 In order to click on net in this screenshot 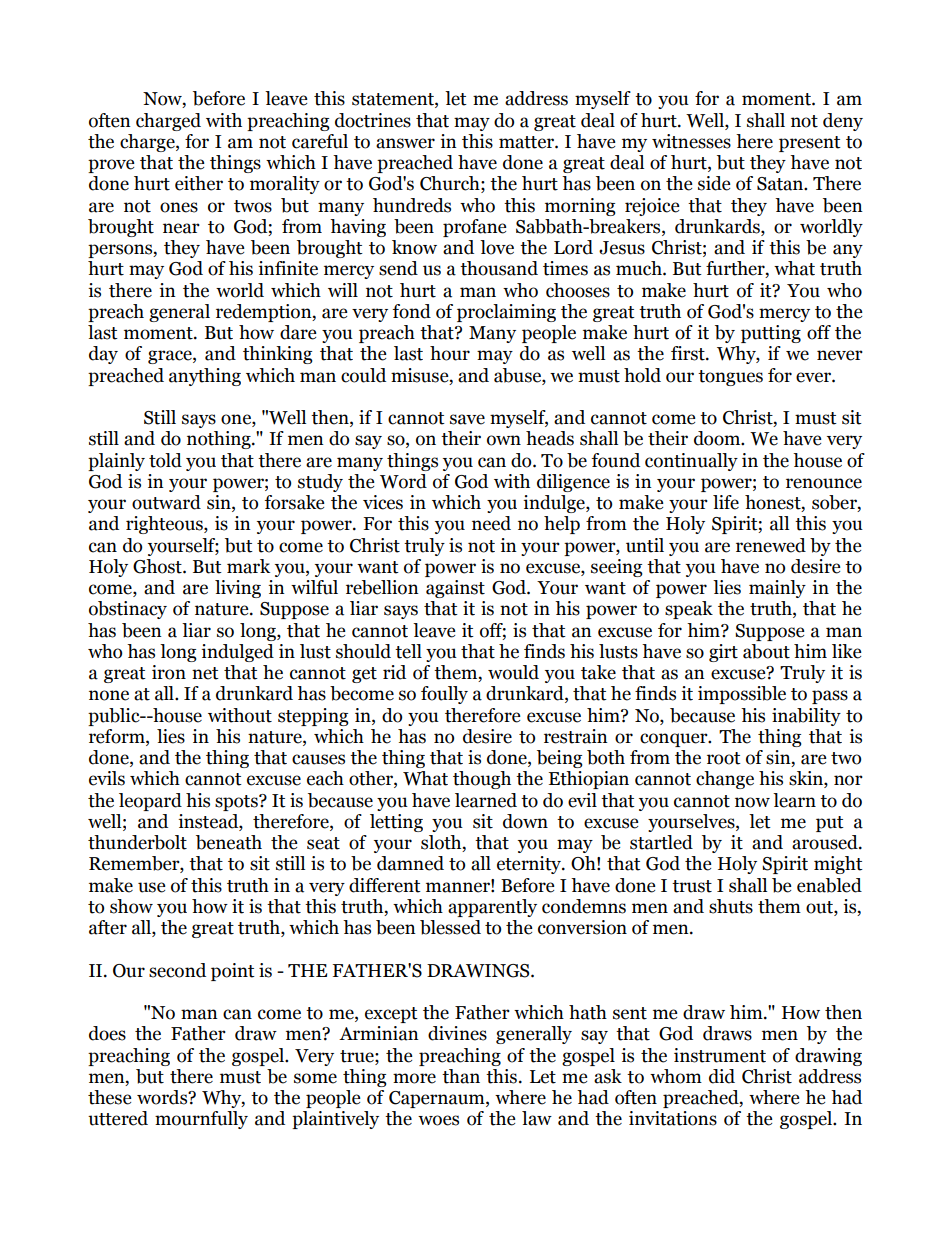, I will do `click(205, 673)`.
